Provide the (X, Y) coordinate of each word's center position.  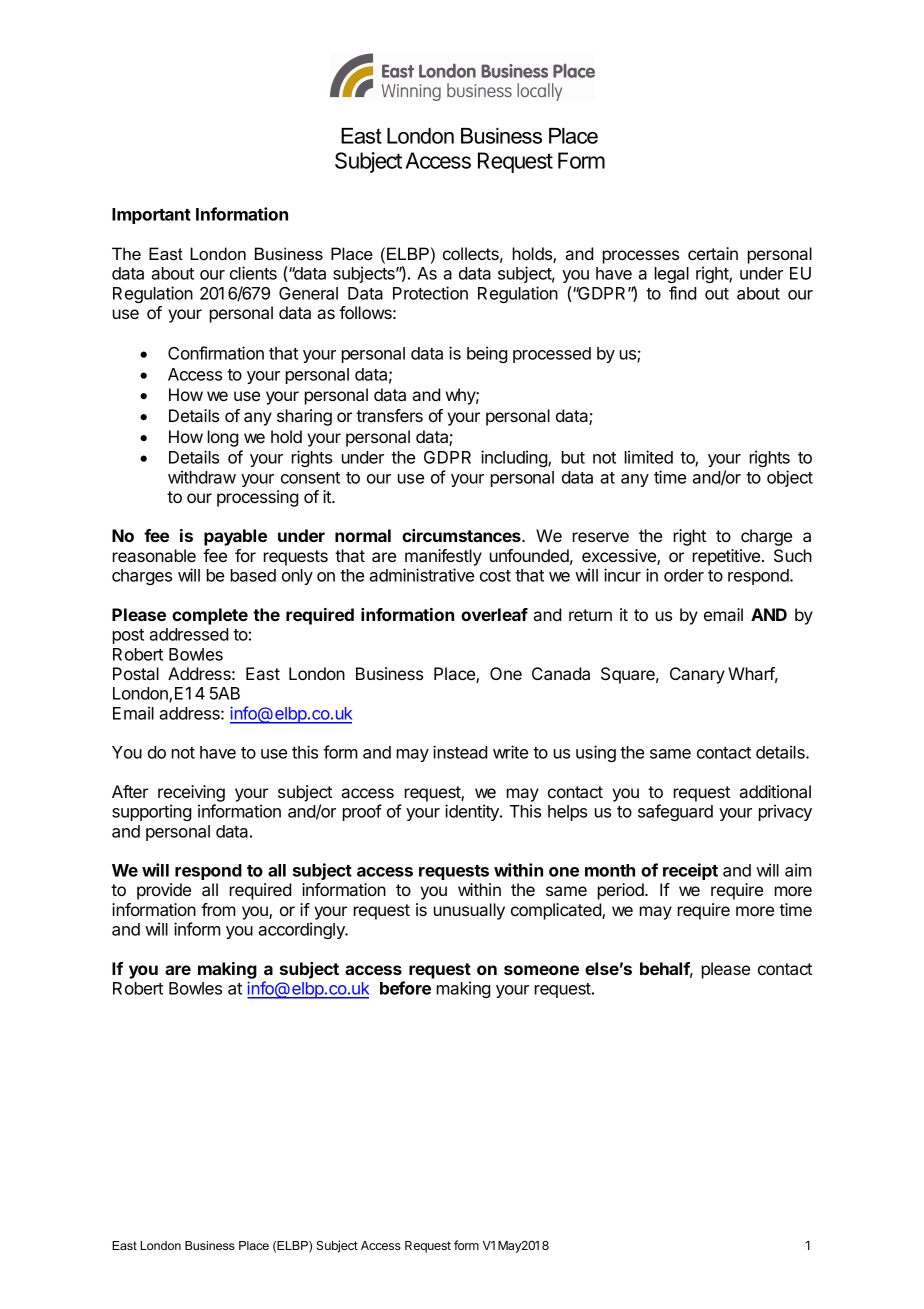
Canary (697, 675)
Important (151, 216)
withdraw (202, 477)
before (405, 988)
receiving (191, 793)
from (218, 909)
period (622, 891)
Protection (430, 293)
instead (460, 752)
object (790, 478)
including (515, 458)
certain (713, 253)
